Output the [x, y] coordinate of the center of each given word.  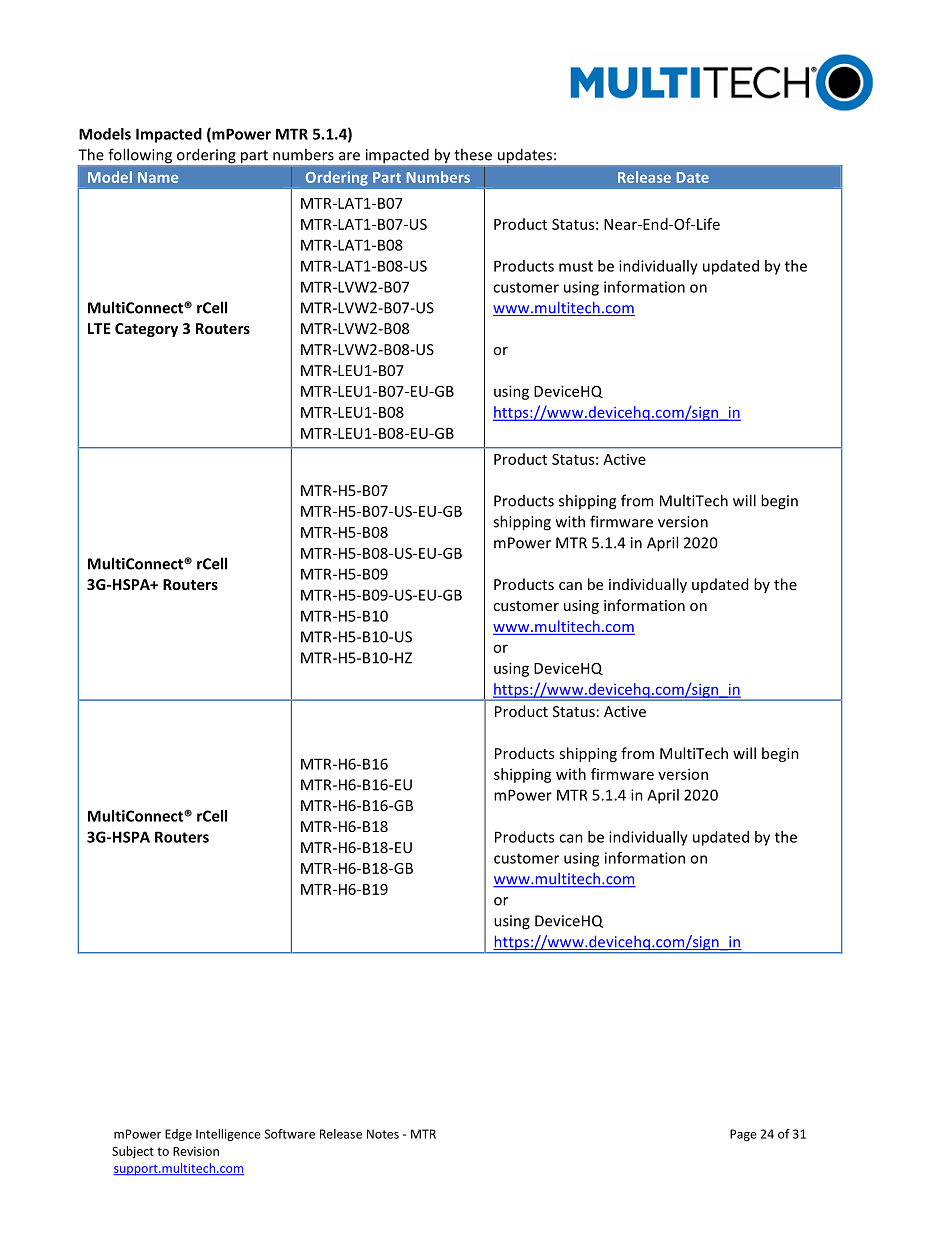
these [473, 154]
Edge [178, 1135]
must [576, 266]
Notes [383, 1134]
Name [158, 177]
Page [743, 1135]
